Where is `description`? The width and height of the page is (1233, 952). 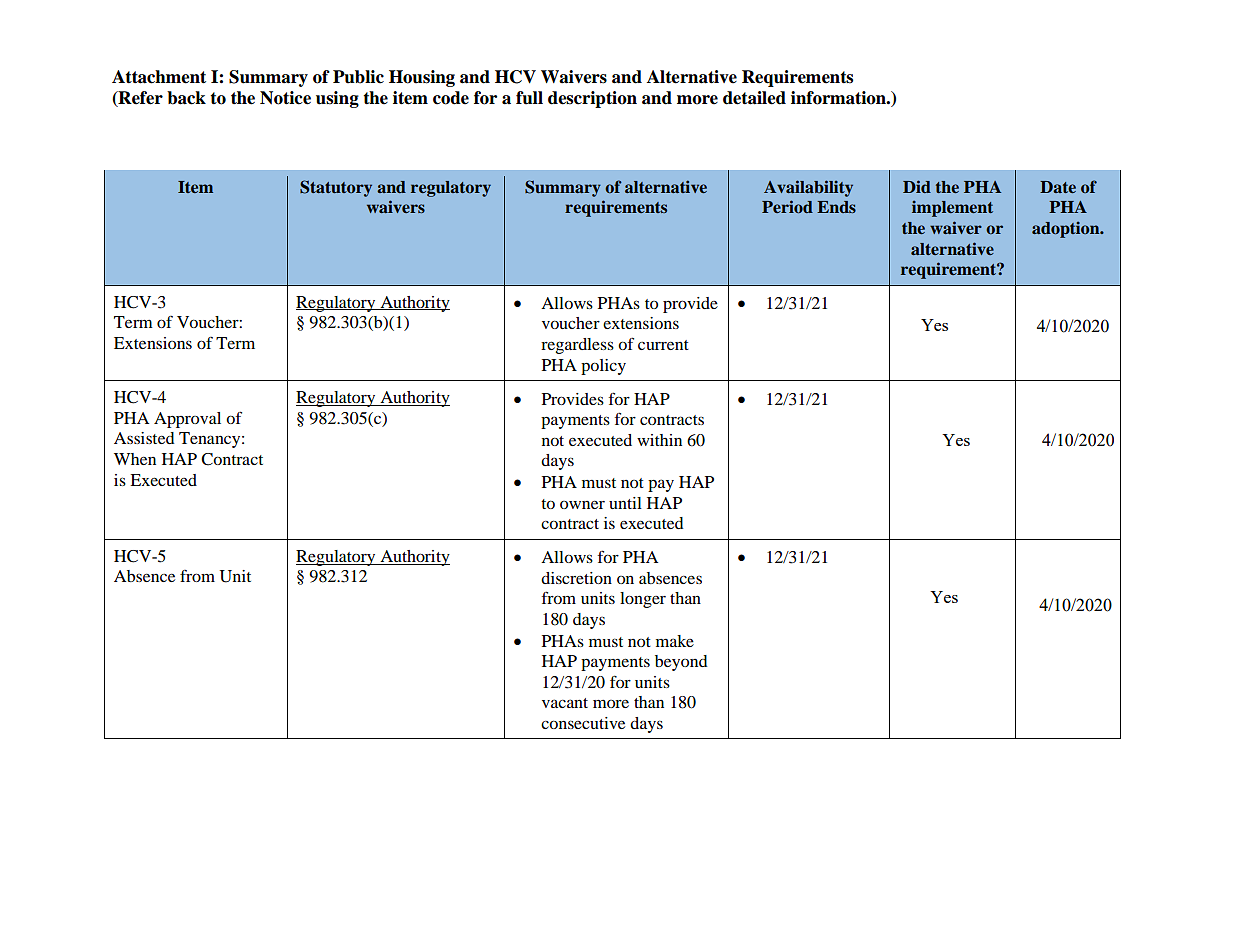 description is located at coordinates (592, 99).
